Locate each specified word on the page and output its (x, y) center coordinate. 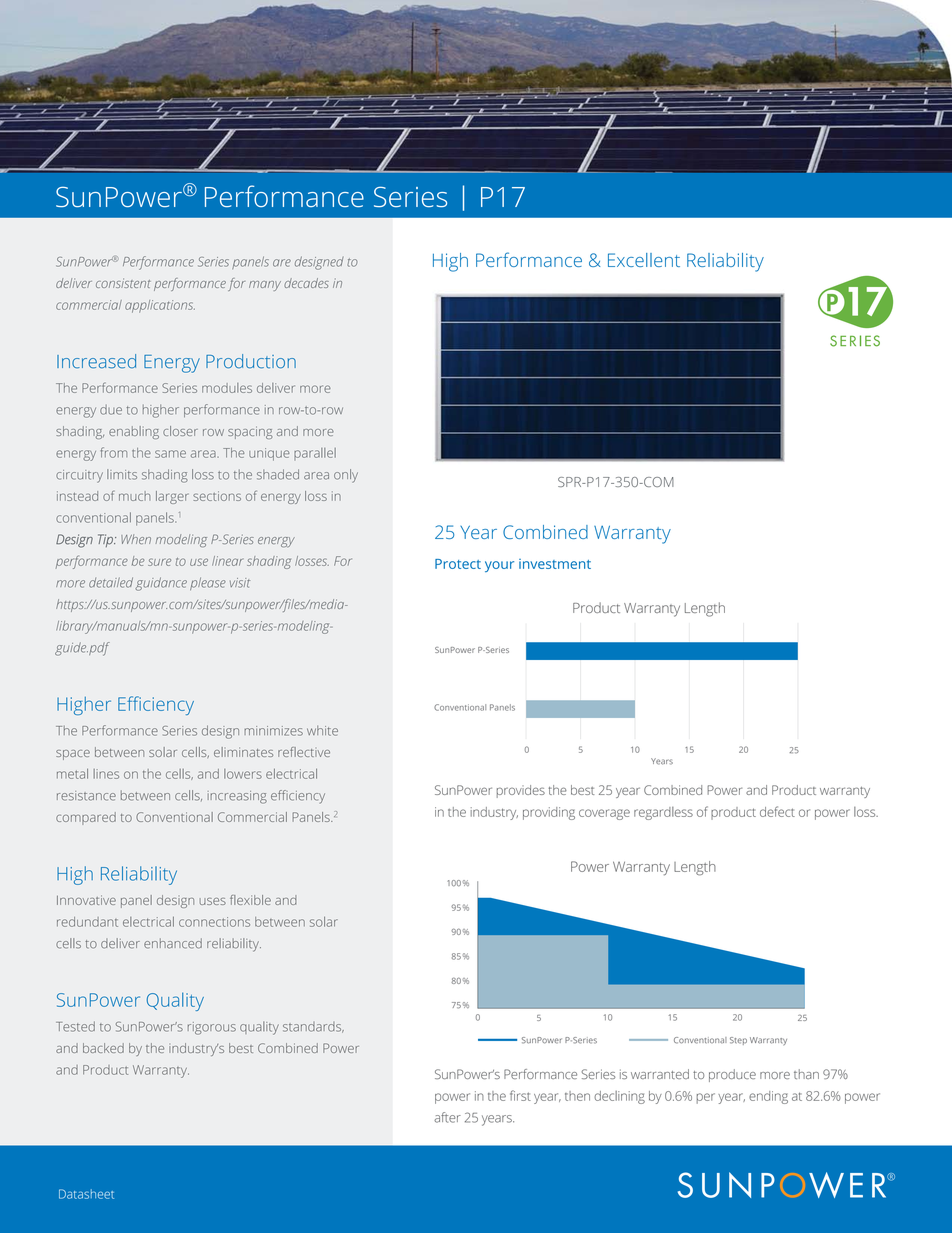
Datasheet (86, 1194)
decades (306, 283)
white (322, 730)
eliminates (243, 752)
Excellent (644, 260)
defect (777, 811)
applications (160, 306)
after (447, 1117)
